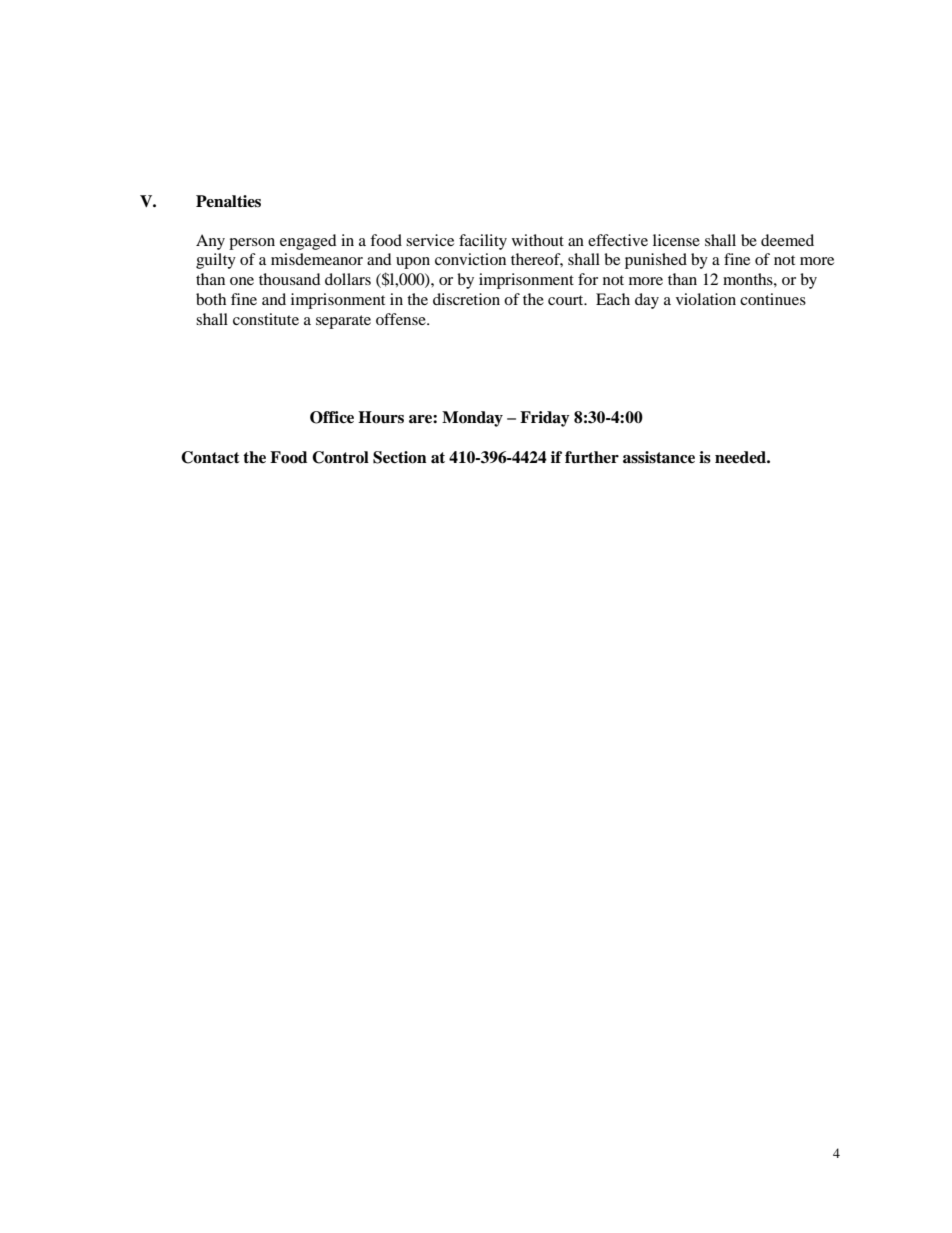 The image size is (952, 1233). I want to click on license, so click(676, 240).
